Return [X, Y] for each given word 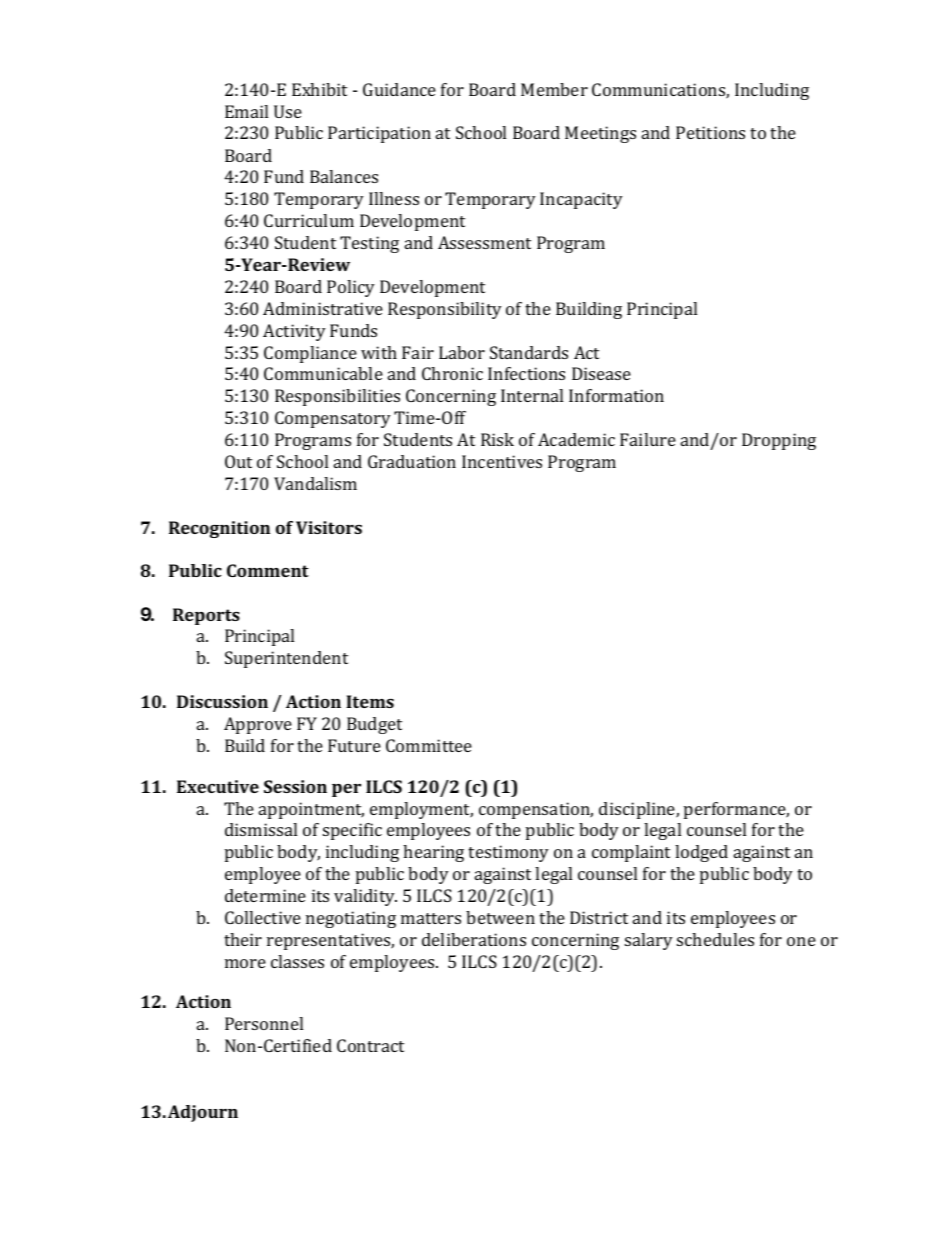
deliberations [474, 939]
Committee [429, 745]
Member [554, 89]
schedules [715, 939]
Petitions [710, 132]
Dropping [779, 441]
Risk [497, 439]
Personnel [264, 1023]
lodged [701, 853]
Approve [258, 725]
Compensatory [333, 419]
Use [288, 111]
